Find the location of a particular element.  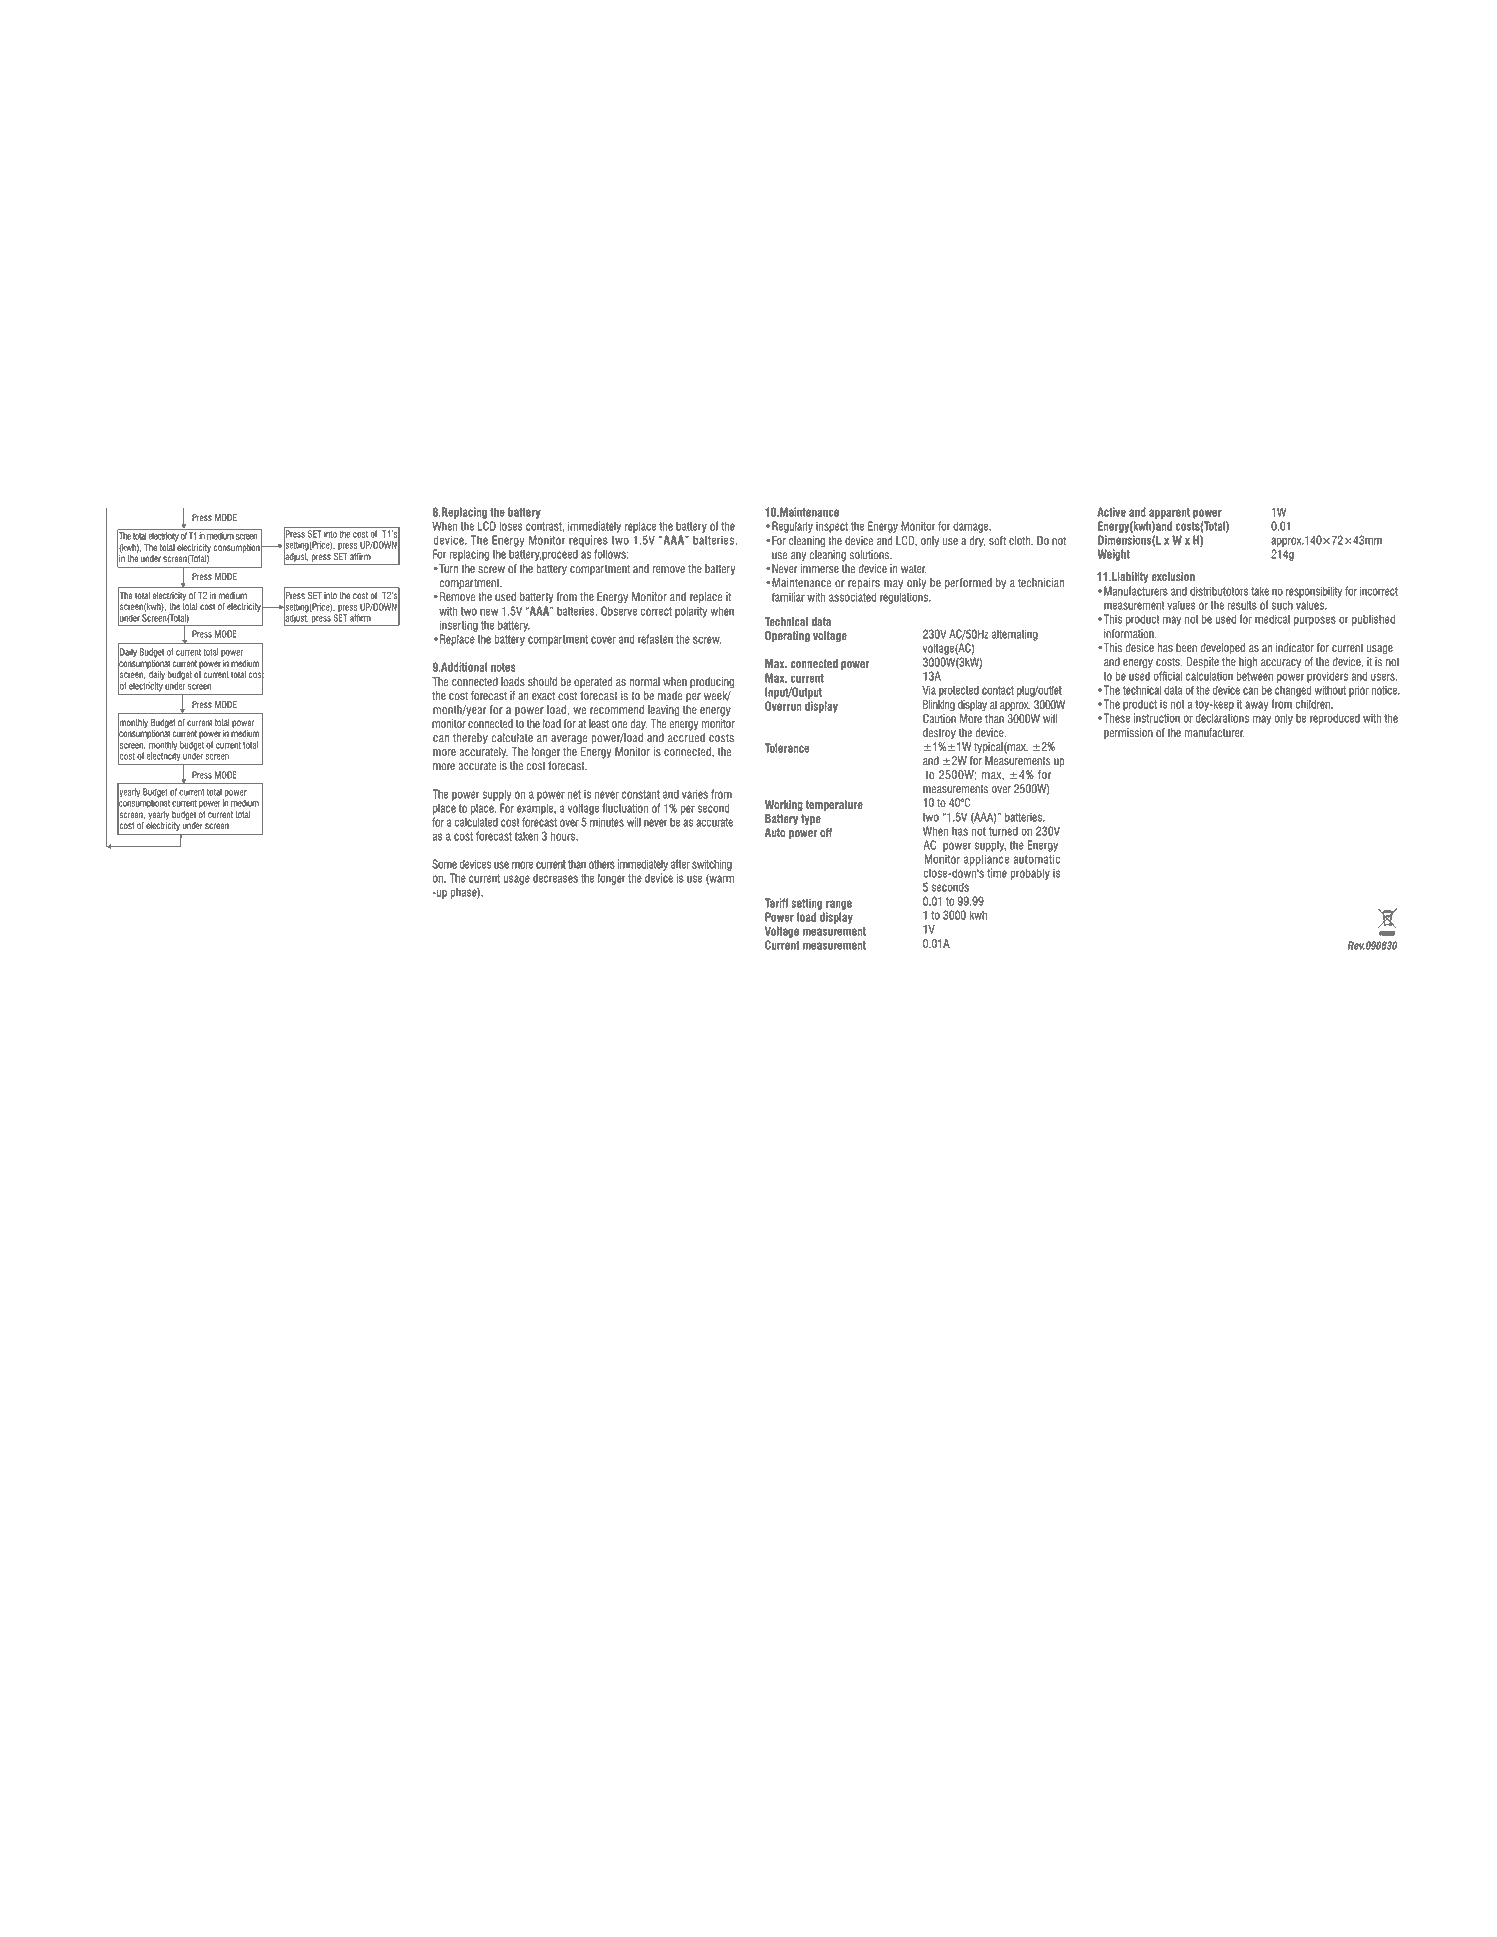

decreases is located at coordinates (555, 878).
